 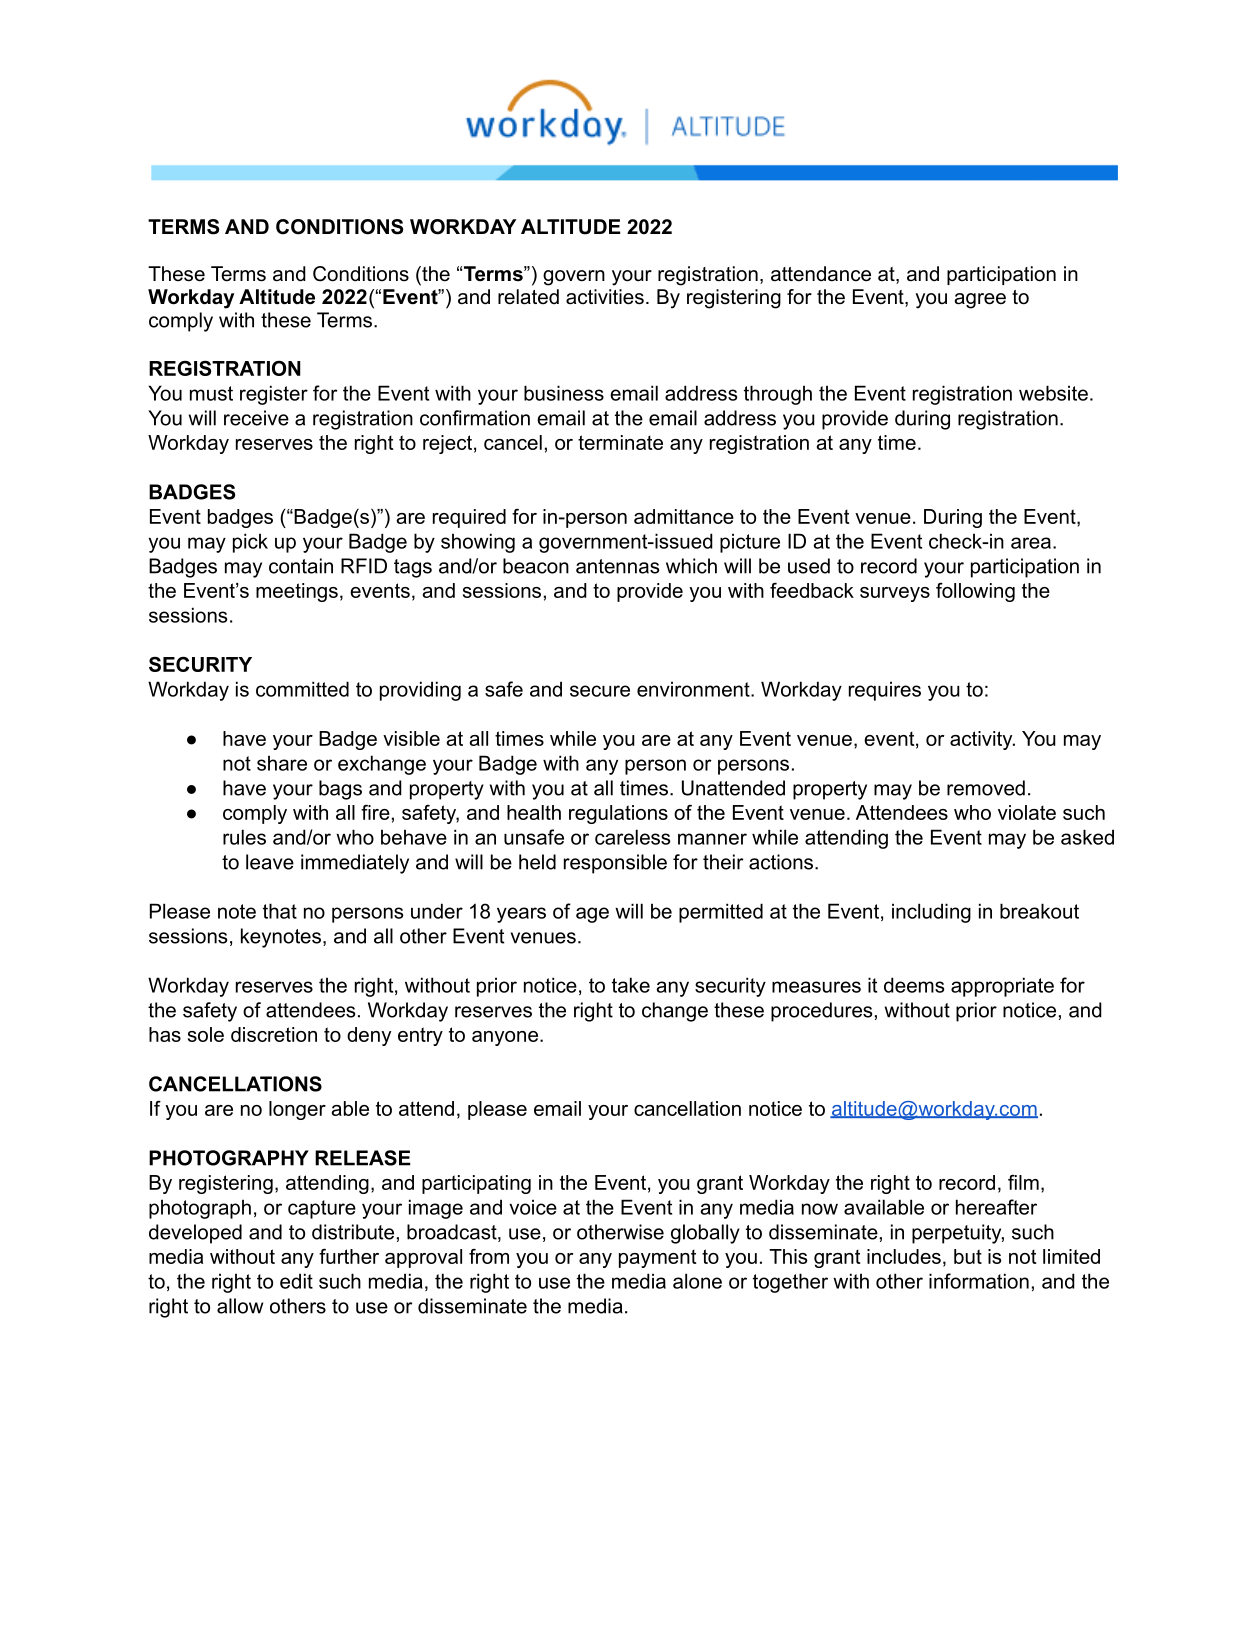 I want to click on edit, so click(x=296, y=1281).
